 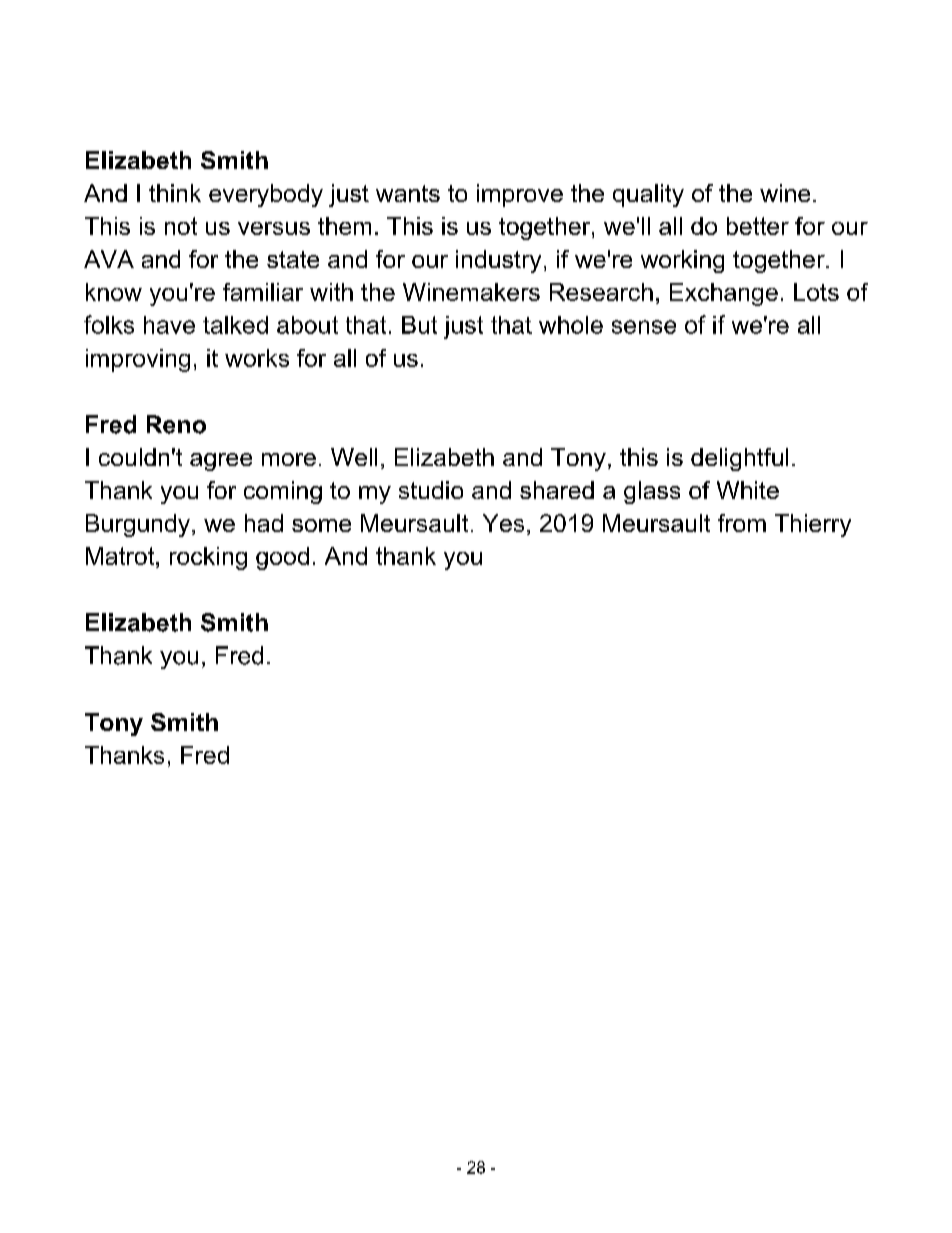 What do you see at coordinates (758, 226) in the document?
I see `better` at bounding box center [758, 226].
